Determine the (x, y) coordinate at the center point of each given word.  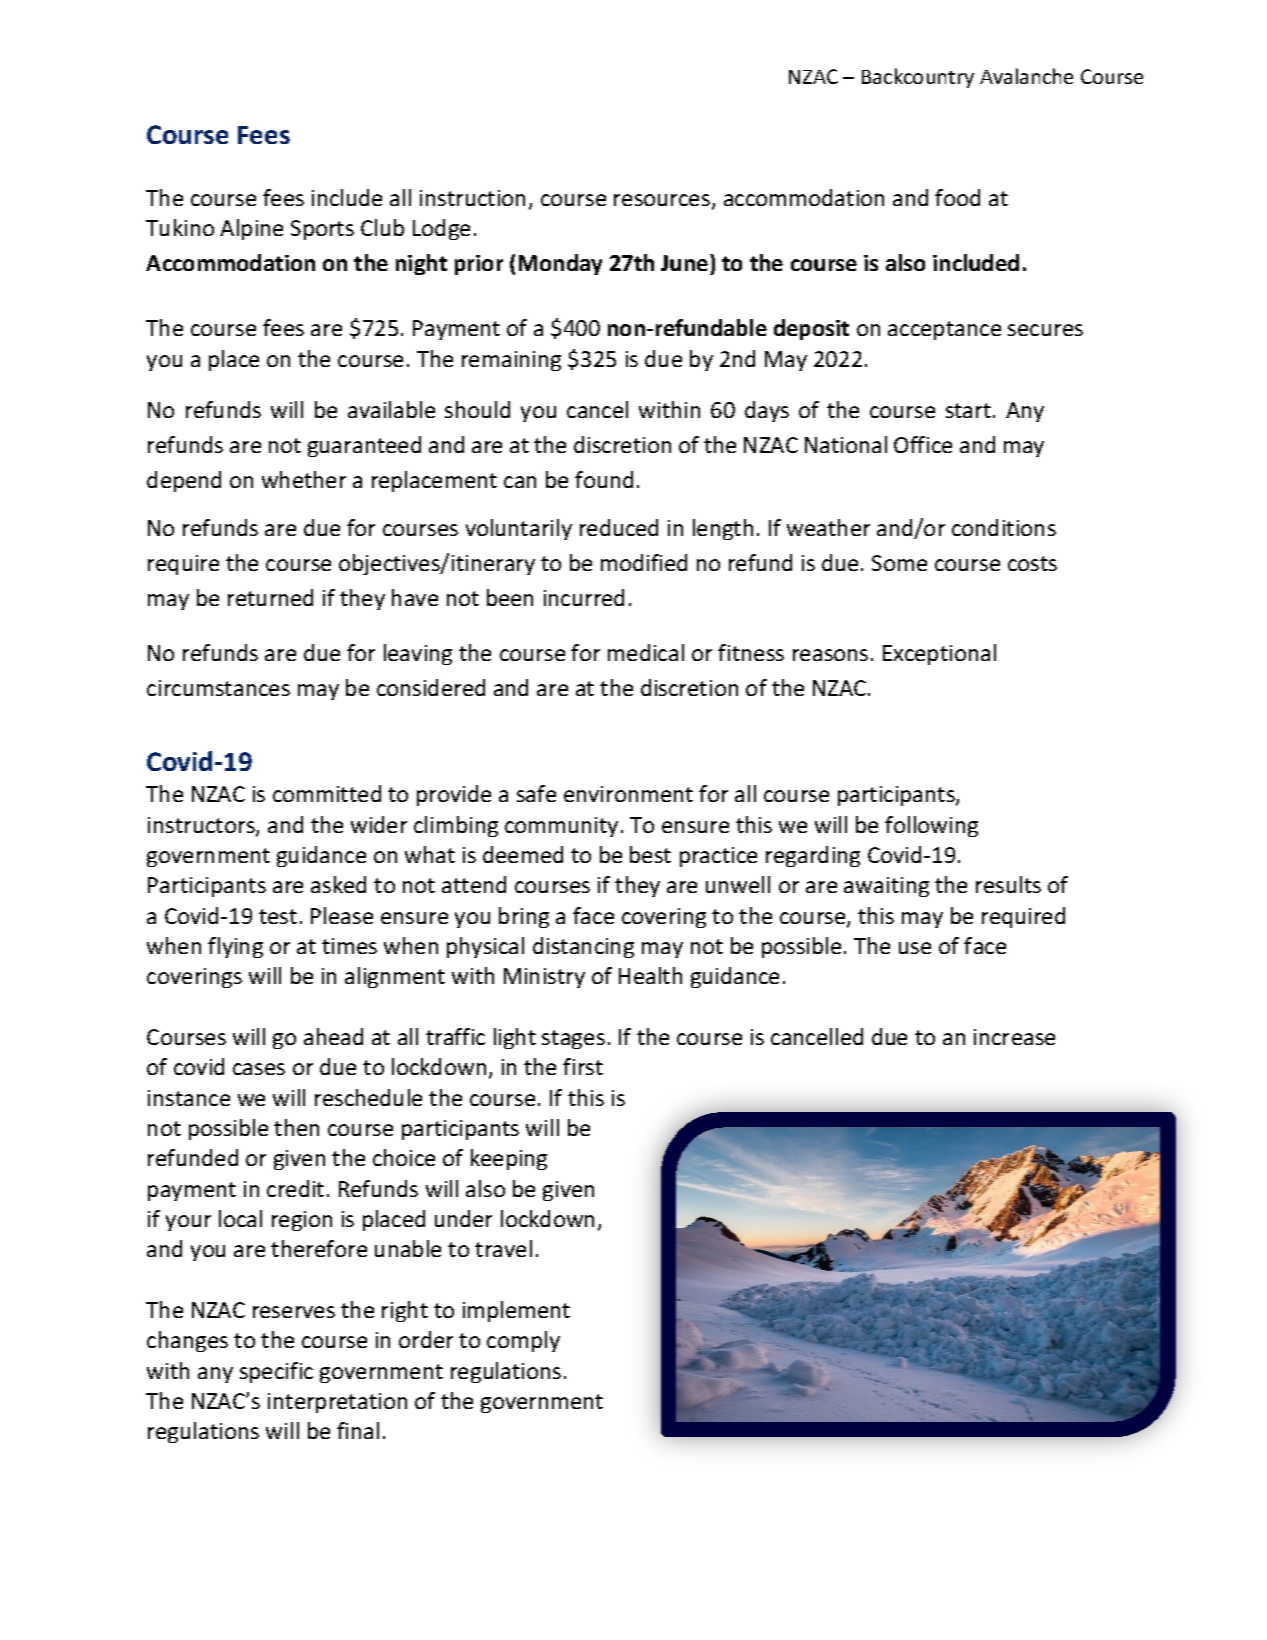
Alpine (251, 229)
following (931, 826)
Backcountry (918, 78)
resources (663, 201)
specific (276, 1372)
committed (327, 793)
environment (628, 794)
